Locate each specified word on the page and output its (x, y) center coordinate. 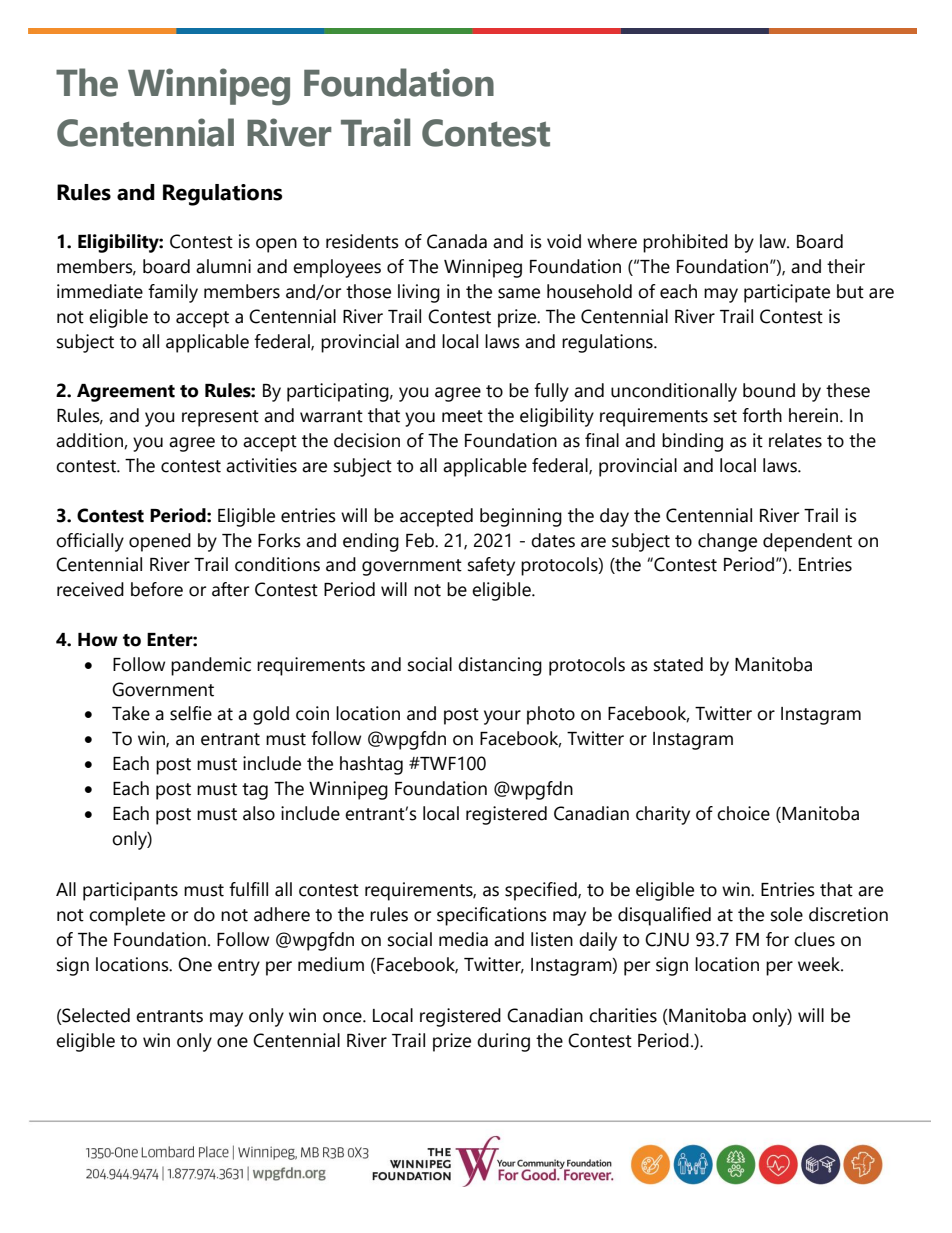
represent (220, 418)
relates (795, 440)
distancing (500, 666)
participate (787, 293)
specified (542, 891)
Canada (457, 241)
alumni (223, 266)
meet (462, 416)
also (259, 813)
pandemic (211, 666)
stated (678, 664)
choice (743, 813)
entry (239, 967)
